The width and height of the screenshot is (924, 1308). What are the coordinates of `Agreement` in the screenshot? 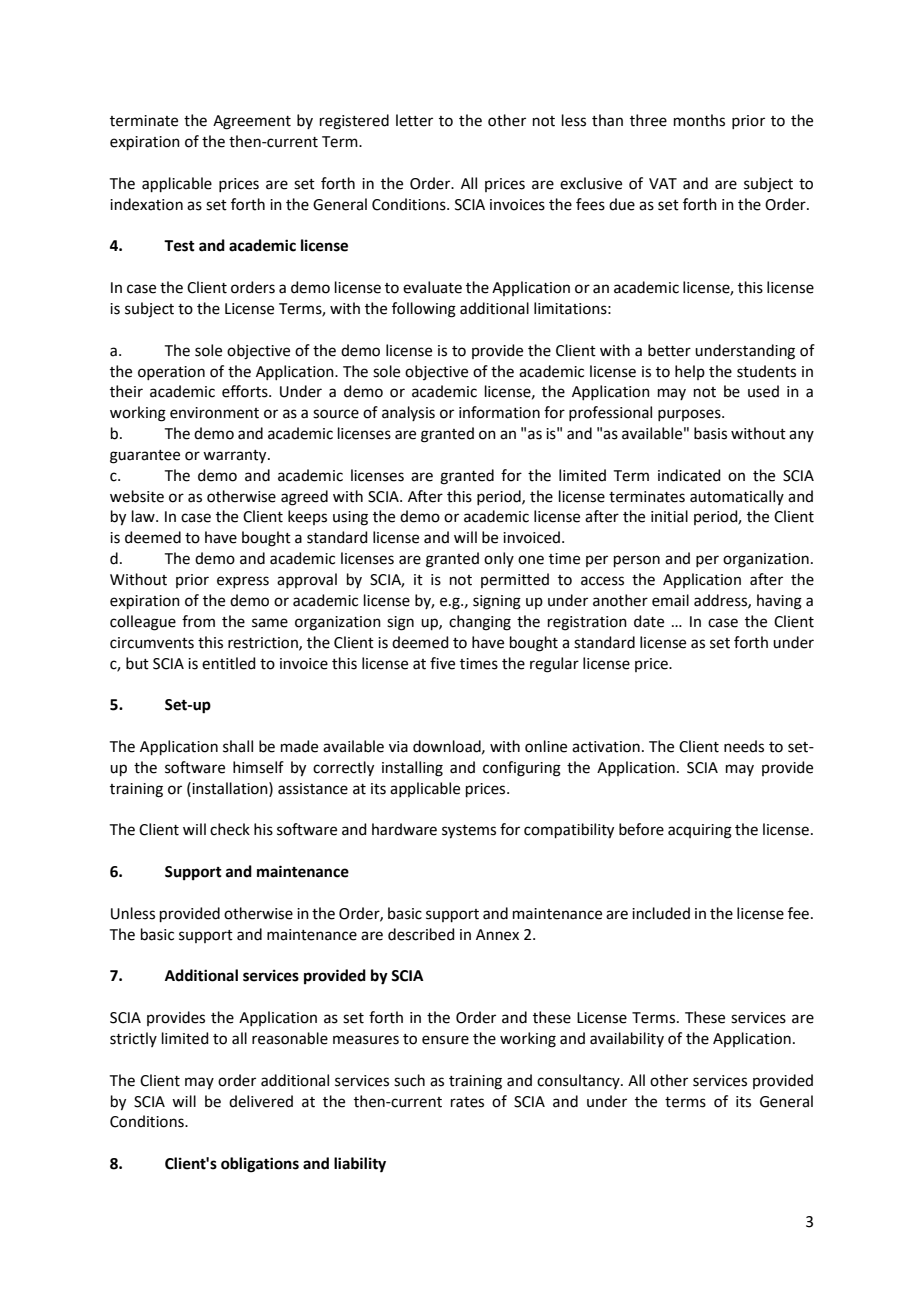 It's located at (252, 122).
